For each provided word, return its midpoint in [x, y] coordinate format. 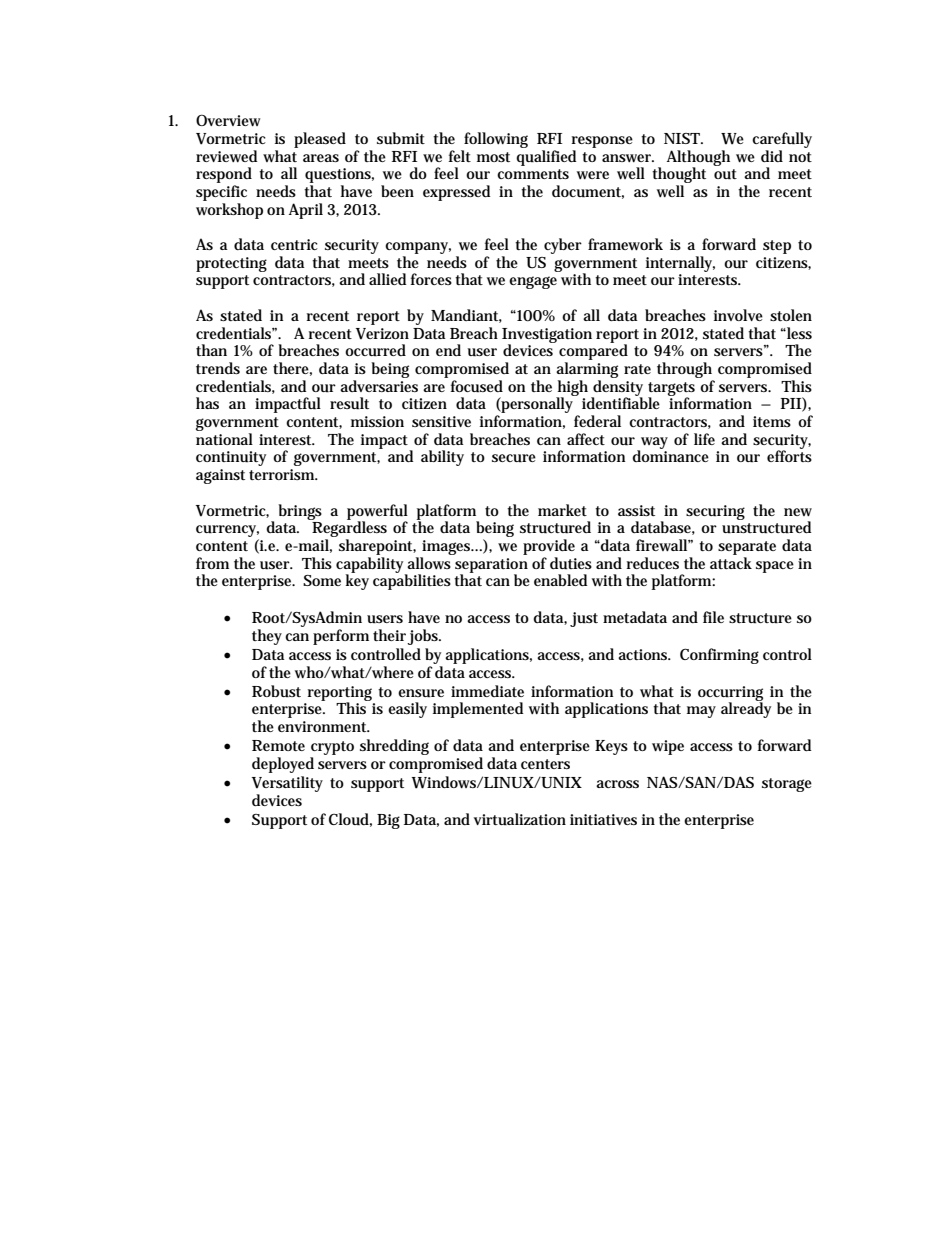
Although [698, 159]
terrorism [283, 474]
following [496, 140]
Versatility [287, 784]
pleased [320, 140]
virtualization [520, 819]
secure [514, 458]
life [704, 439]
